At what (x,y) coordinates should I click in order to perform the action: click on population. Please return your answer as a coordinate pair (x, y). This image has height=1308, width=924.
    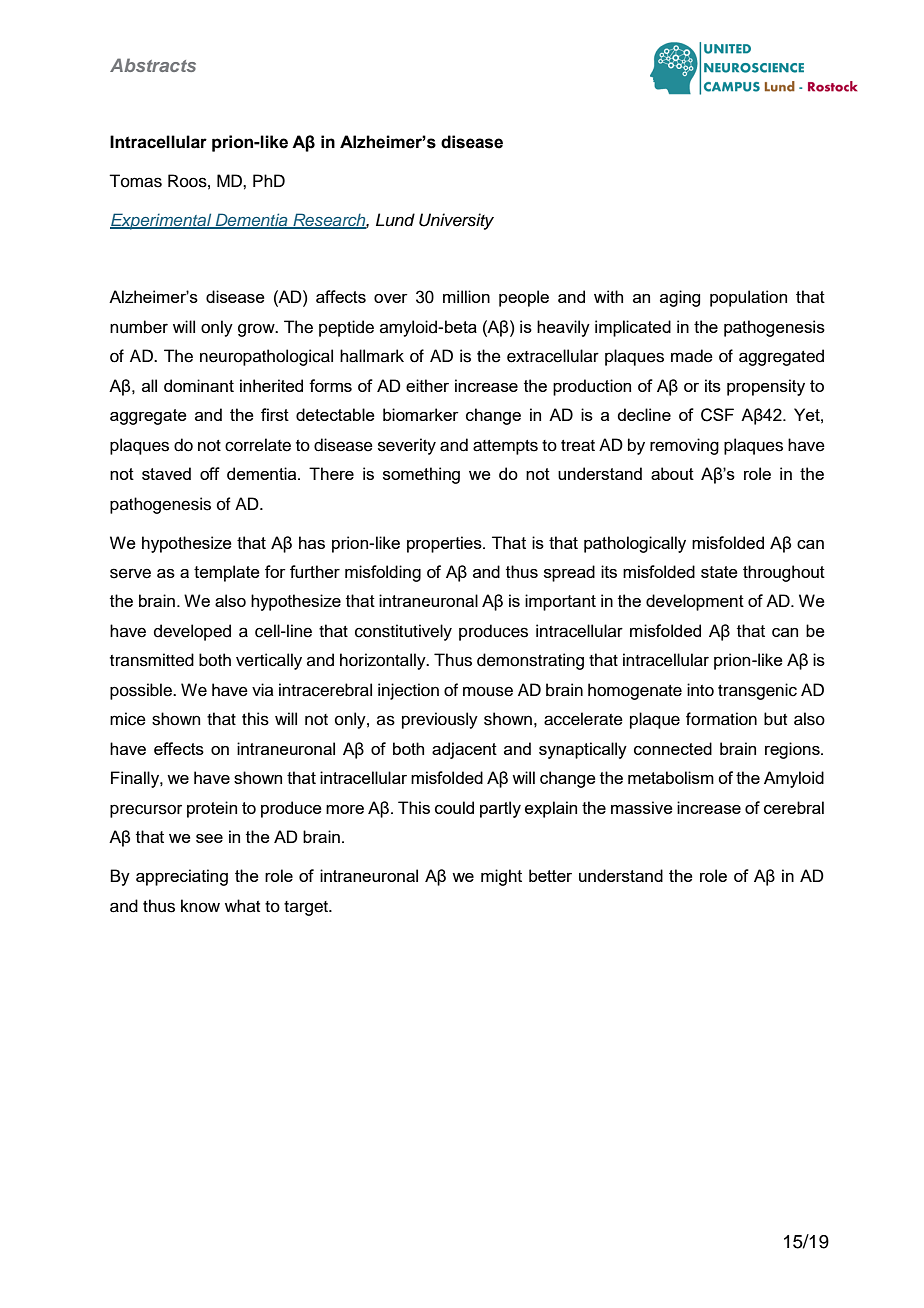
    Looking at the image, I should click on (748, 298).
